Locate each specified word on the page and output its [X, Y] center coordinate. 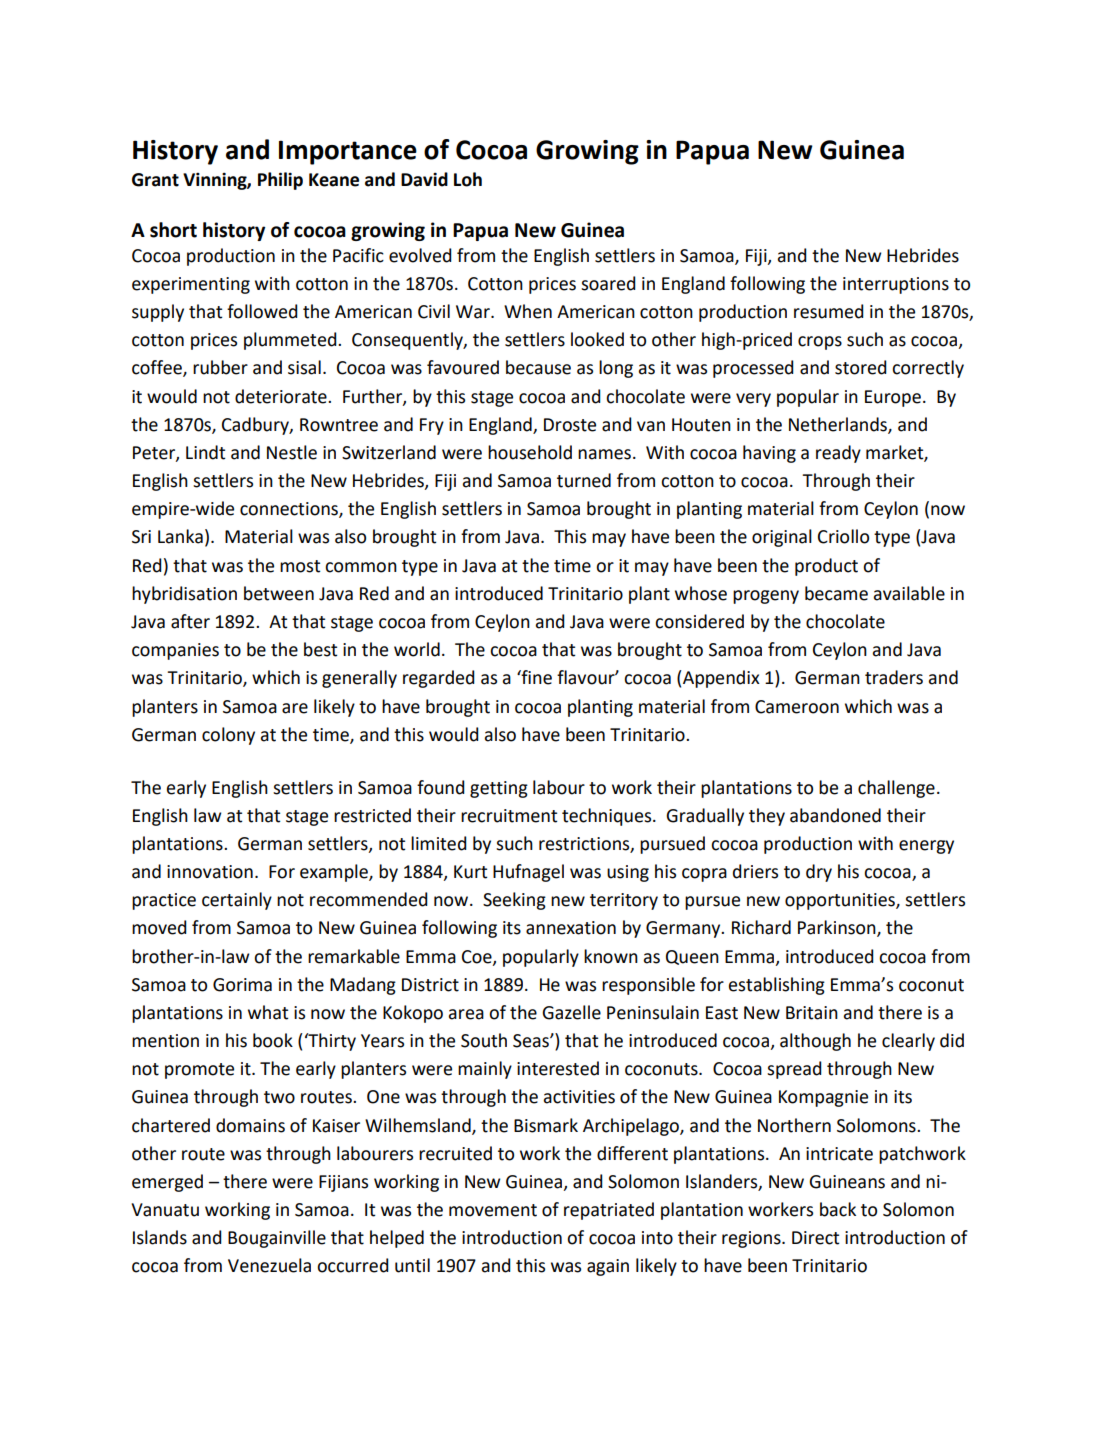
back [838, 1209]
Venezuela [269, 1265]
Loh [468, 179]
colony [228, 736]
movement [493, 1210]
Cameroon [797, 707]
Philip [280, 181]
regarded [439, 679]
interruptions [896, 285]
